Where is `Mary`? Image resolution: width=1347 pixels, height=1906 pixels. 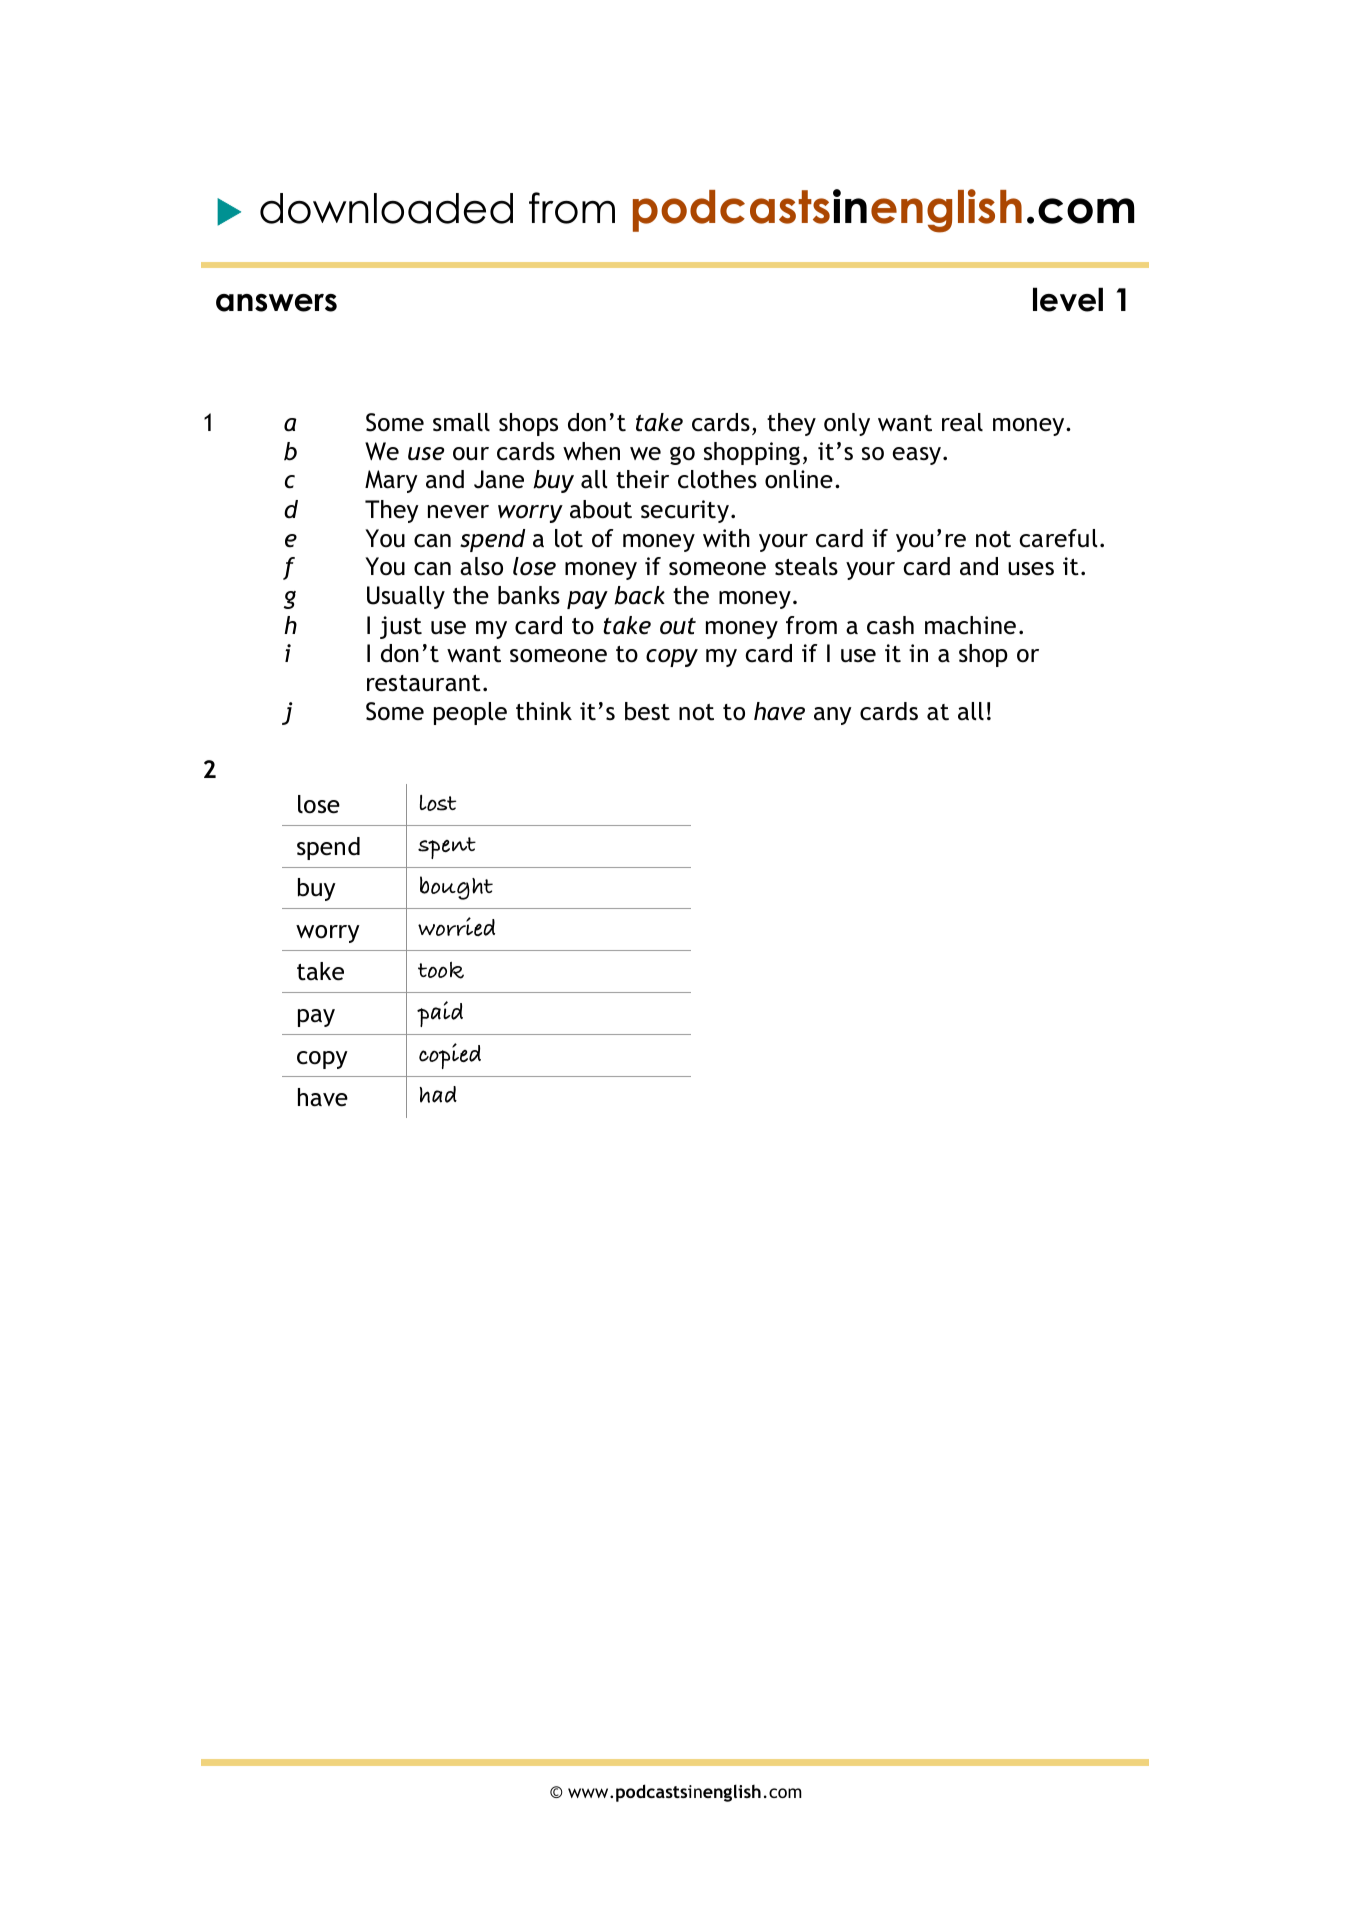 Mary is located at coordinates (391, 481).
